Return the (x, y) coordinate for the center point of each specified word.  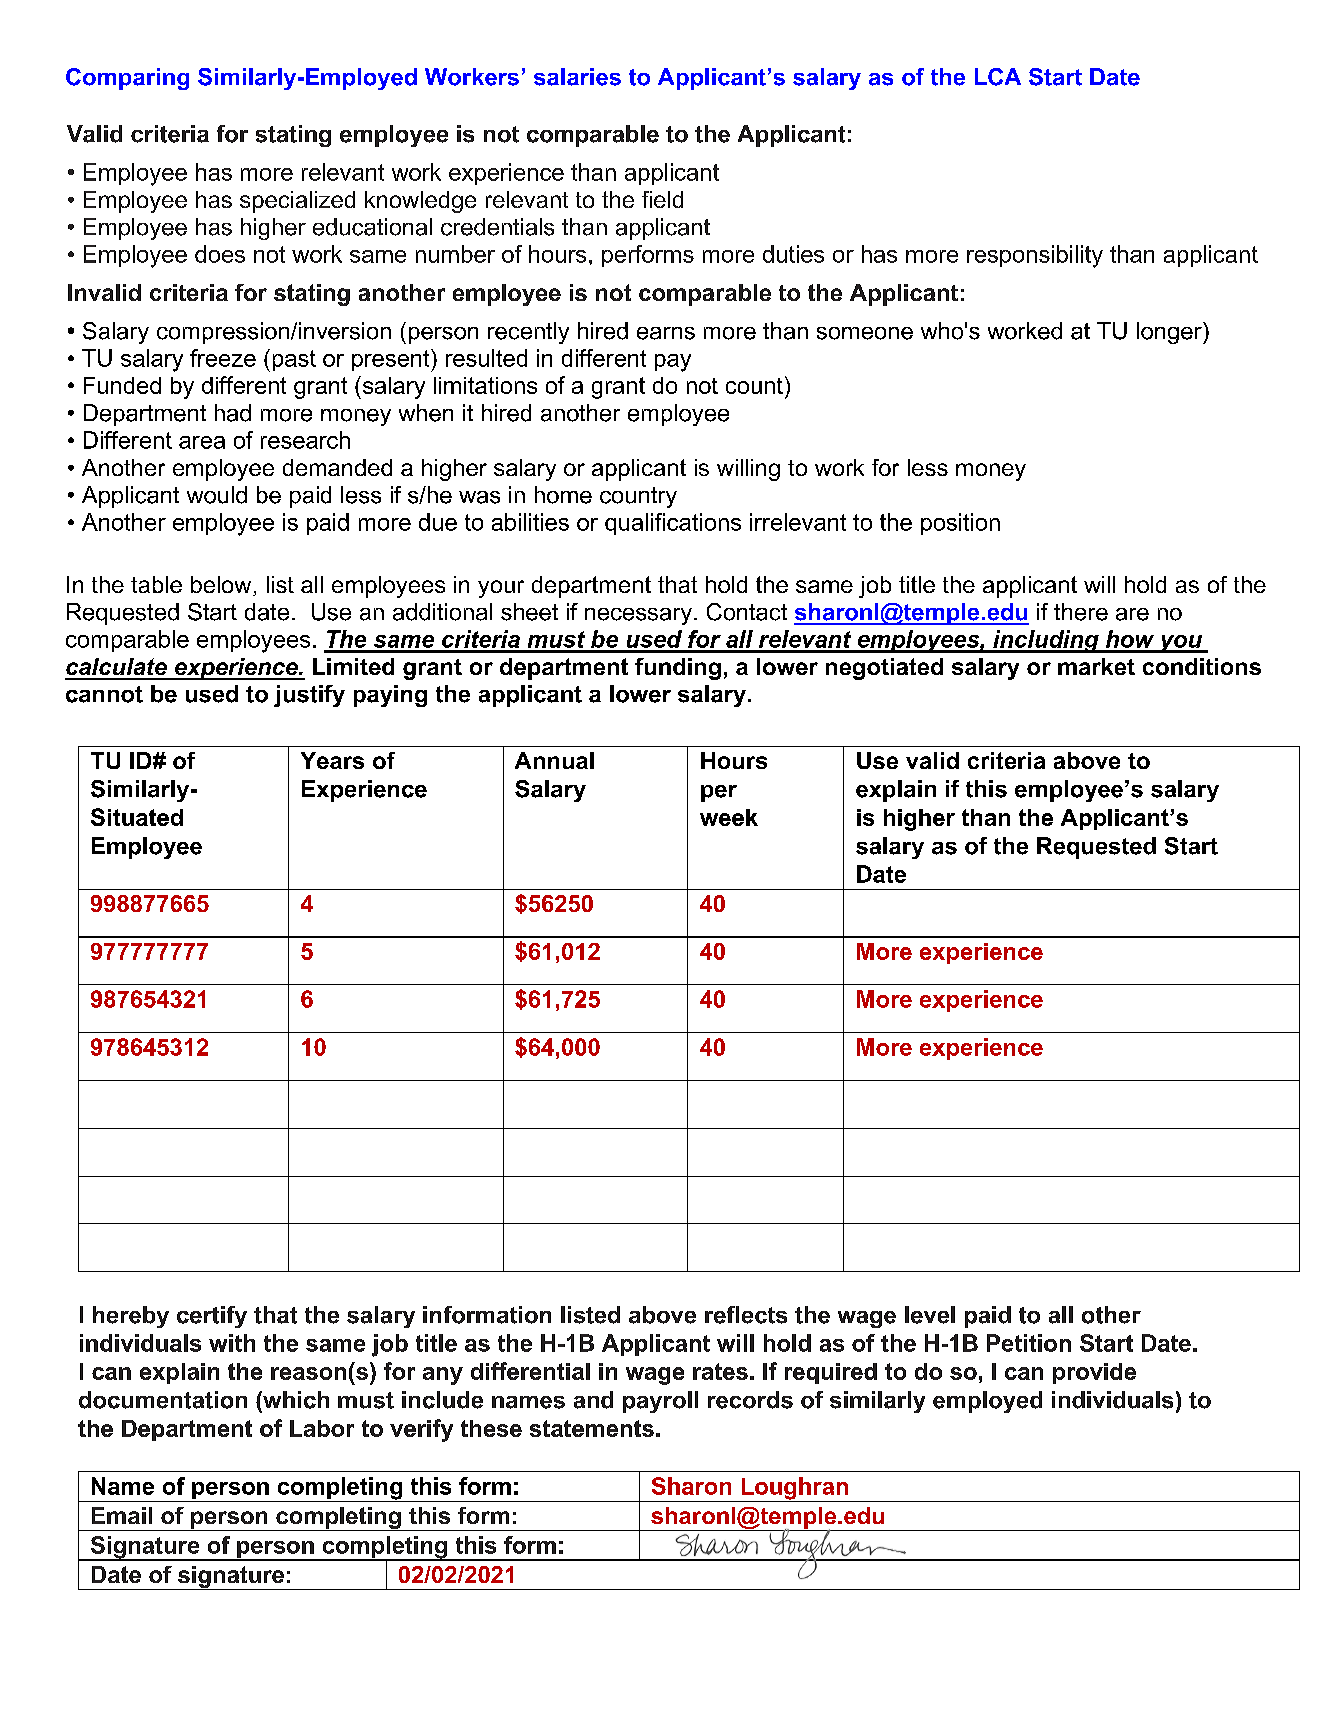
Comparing (127, 79)
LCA (998, 77)
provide (1094, 1373)
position (960, 524)
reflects (746, 1315)
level (930, 1315)
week (729, 817)
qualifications (673, 524)
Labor (322, 1428)
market (1096, 666)
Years (332, 760)
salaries (577, 77)
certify (212, 1317)
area (202, 442)
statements (592, 1428)
